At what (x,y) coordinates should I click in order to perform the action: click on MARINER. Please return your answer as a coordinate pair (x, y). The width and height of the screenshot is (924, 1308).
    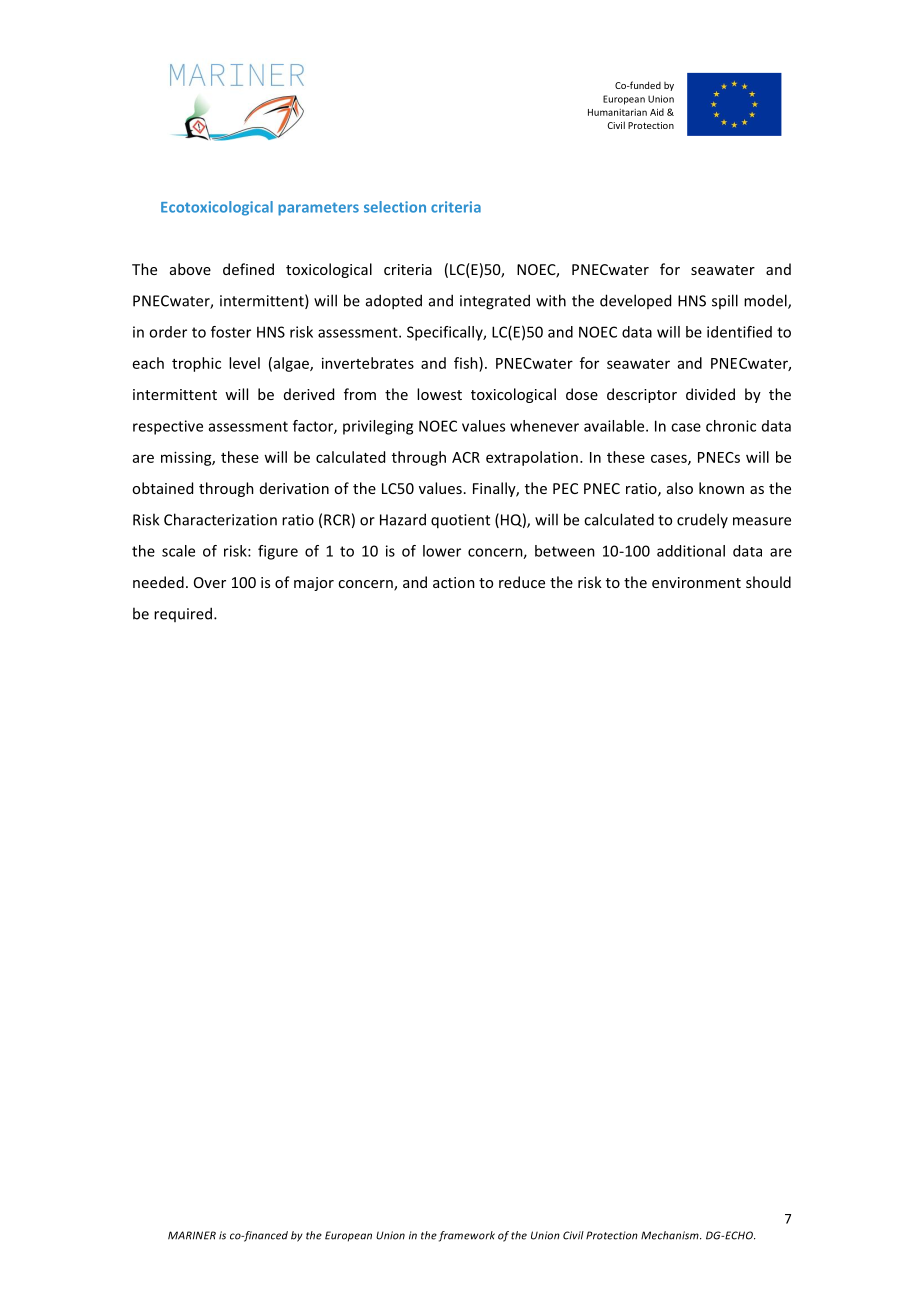
    Looking at the image, I should click on (192, 1235).
